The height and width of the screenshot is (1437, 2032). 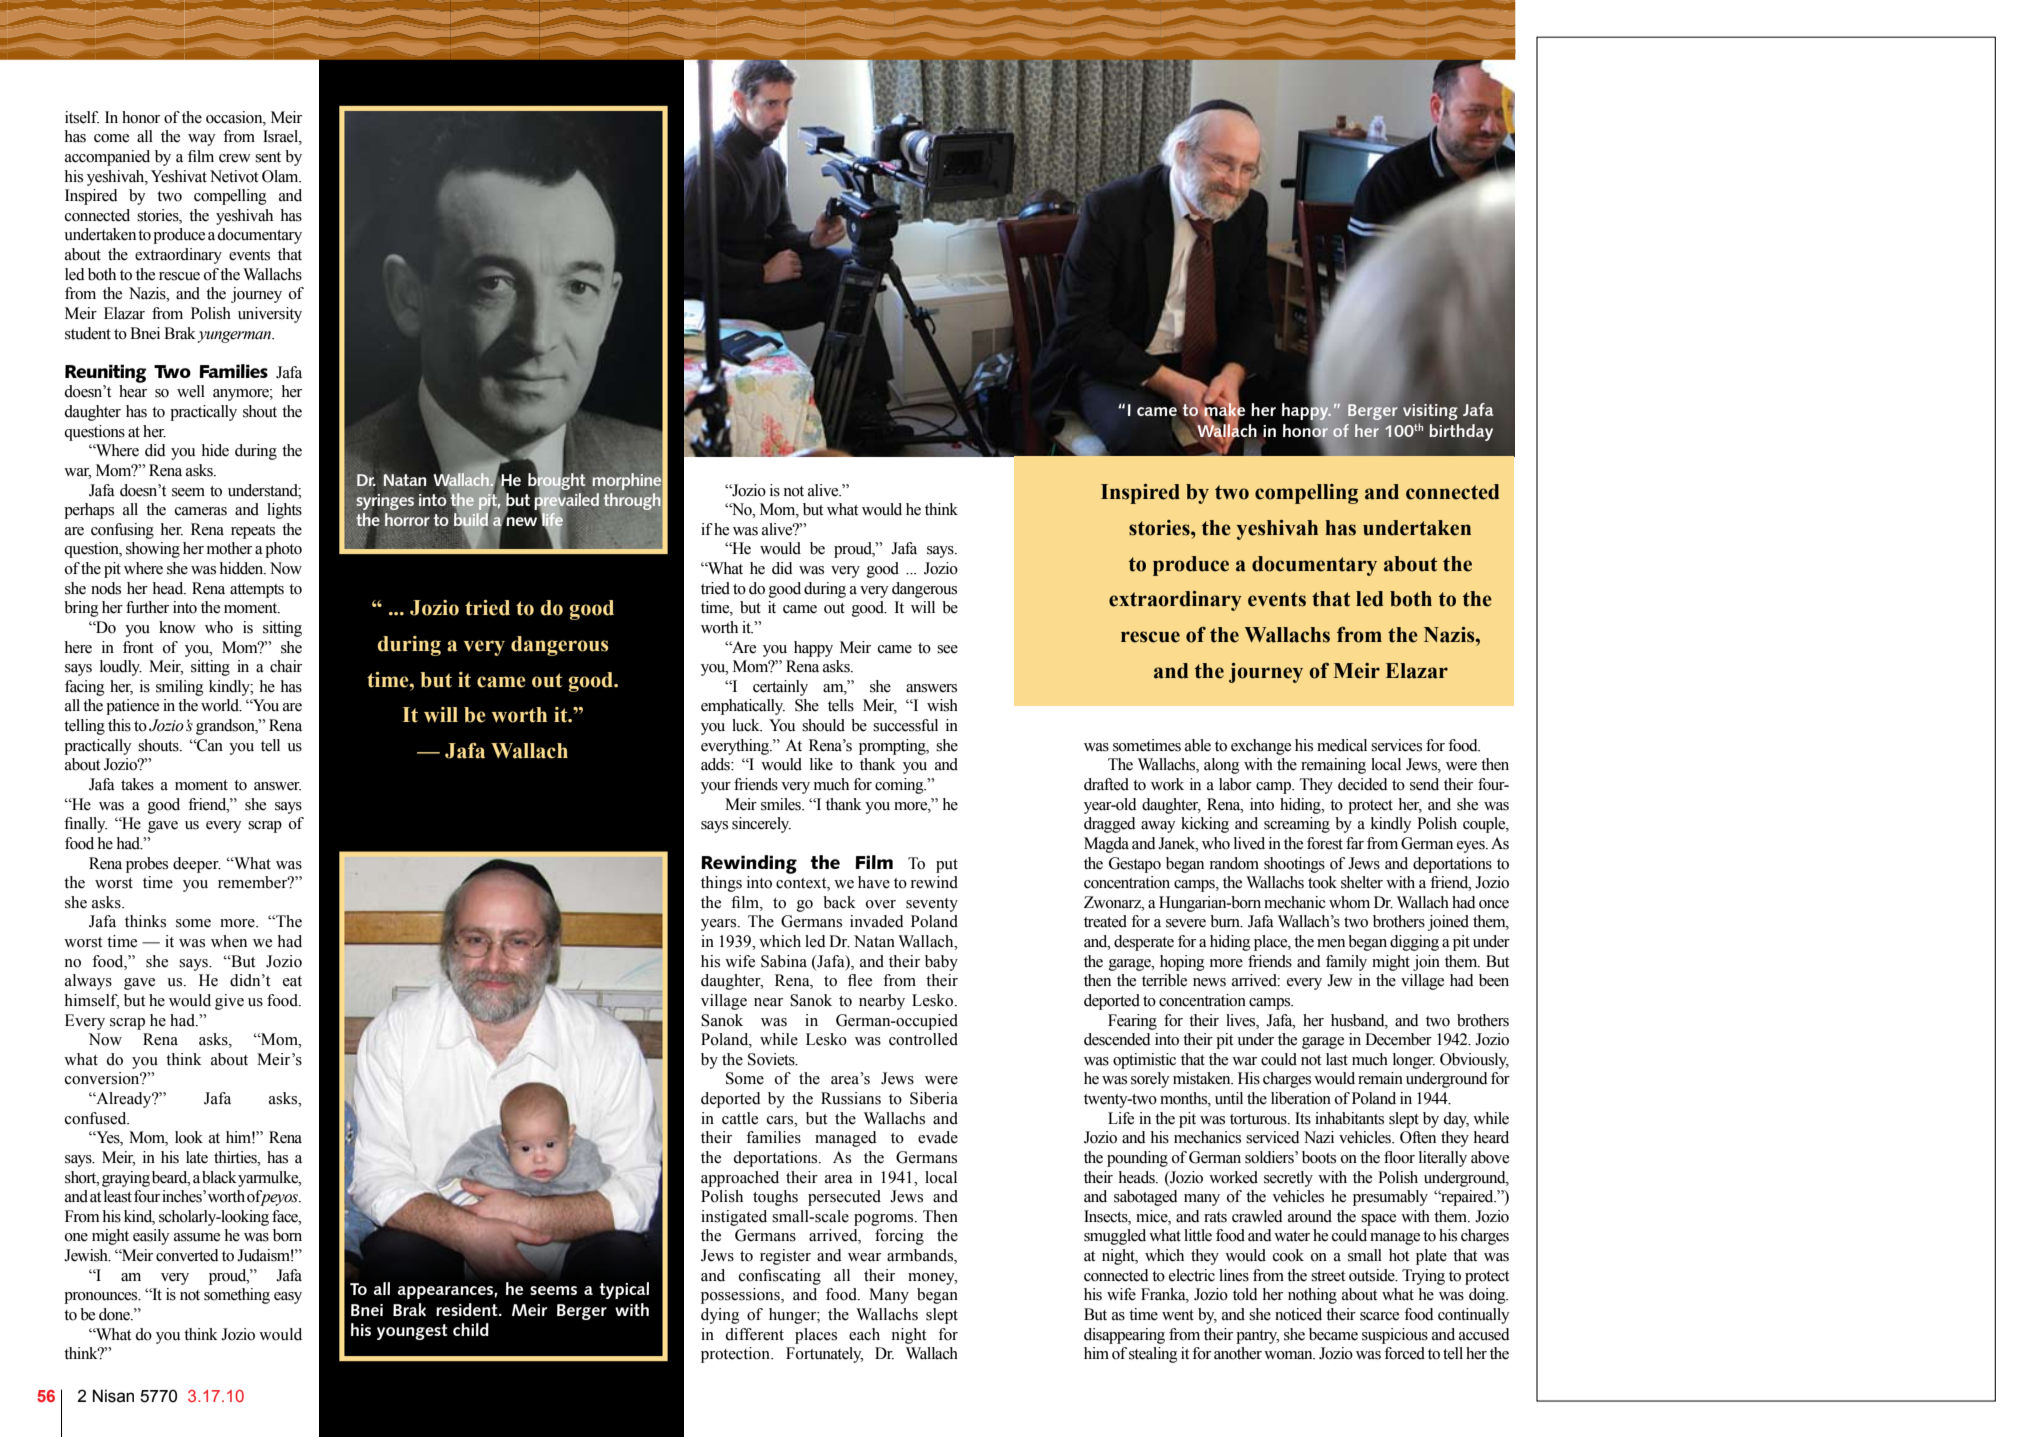 I want to click on when, so click(x=229, y=941).
